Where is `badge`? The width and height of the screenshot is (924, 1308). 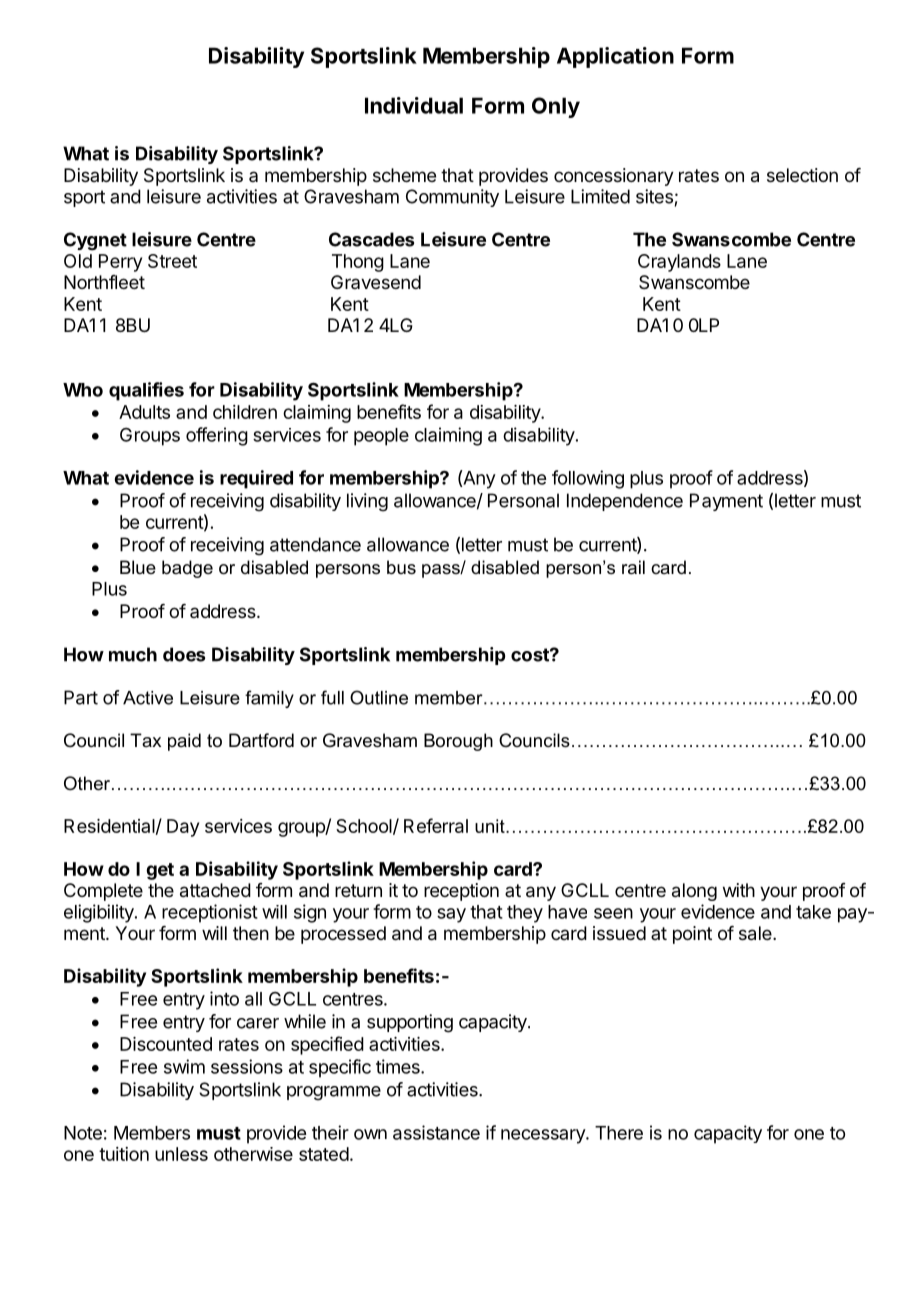
badge is located at coordinates (187, 569).
